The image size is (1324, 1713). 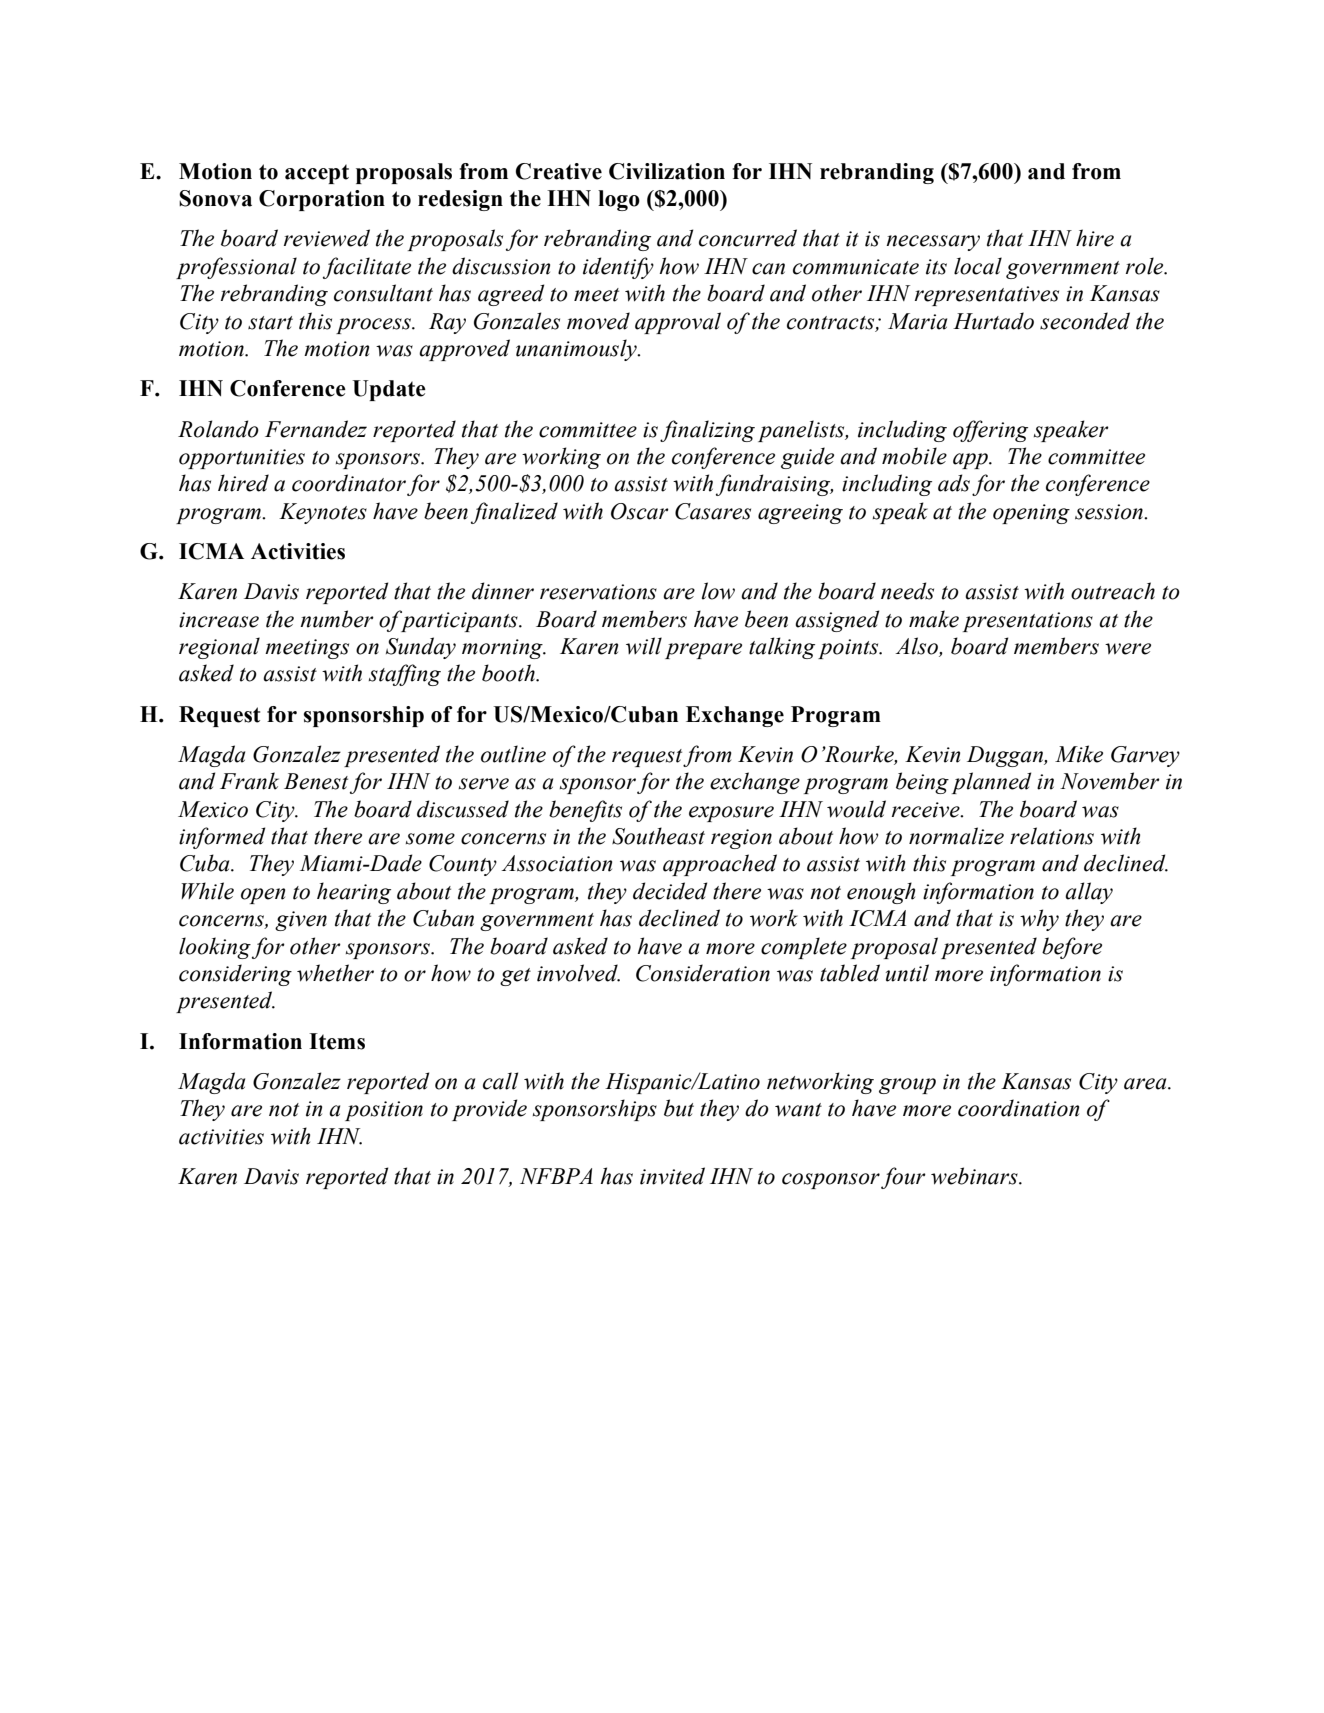 I want to click on exposure, so click(x=731, y=814).
